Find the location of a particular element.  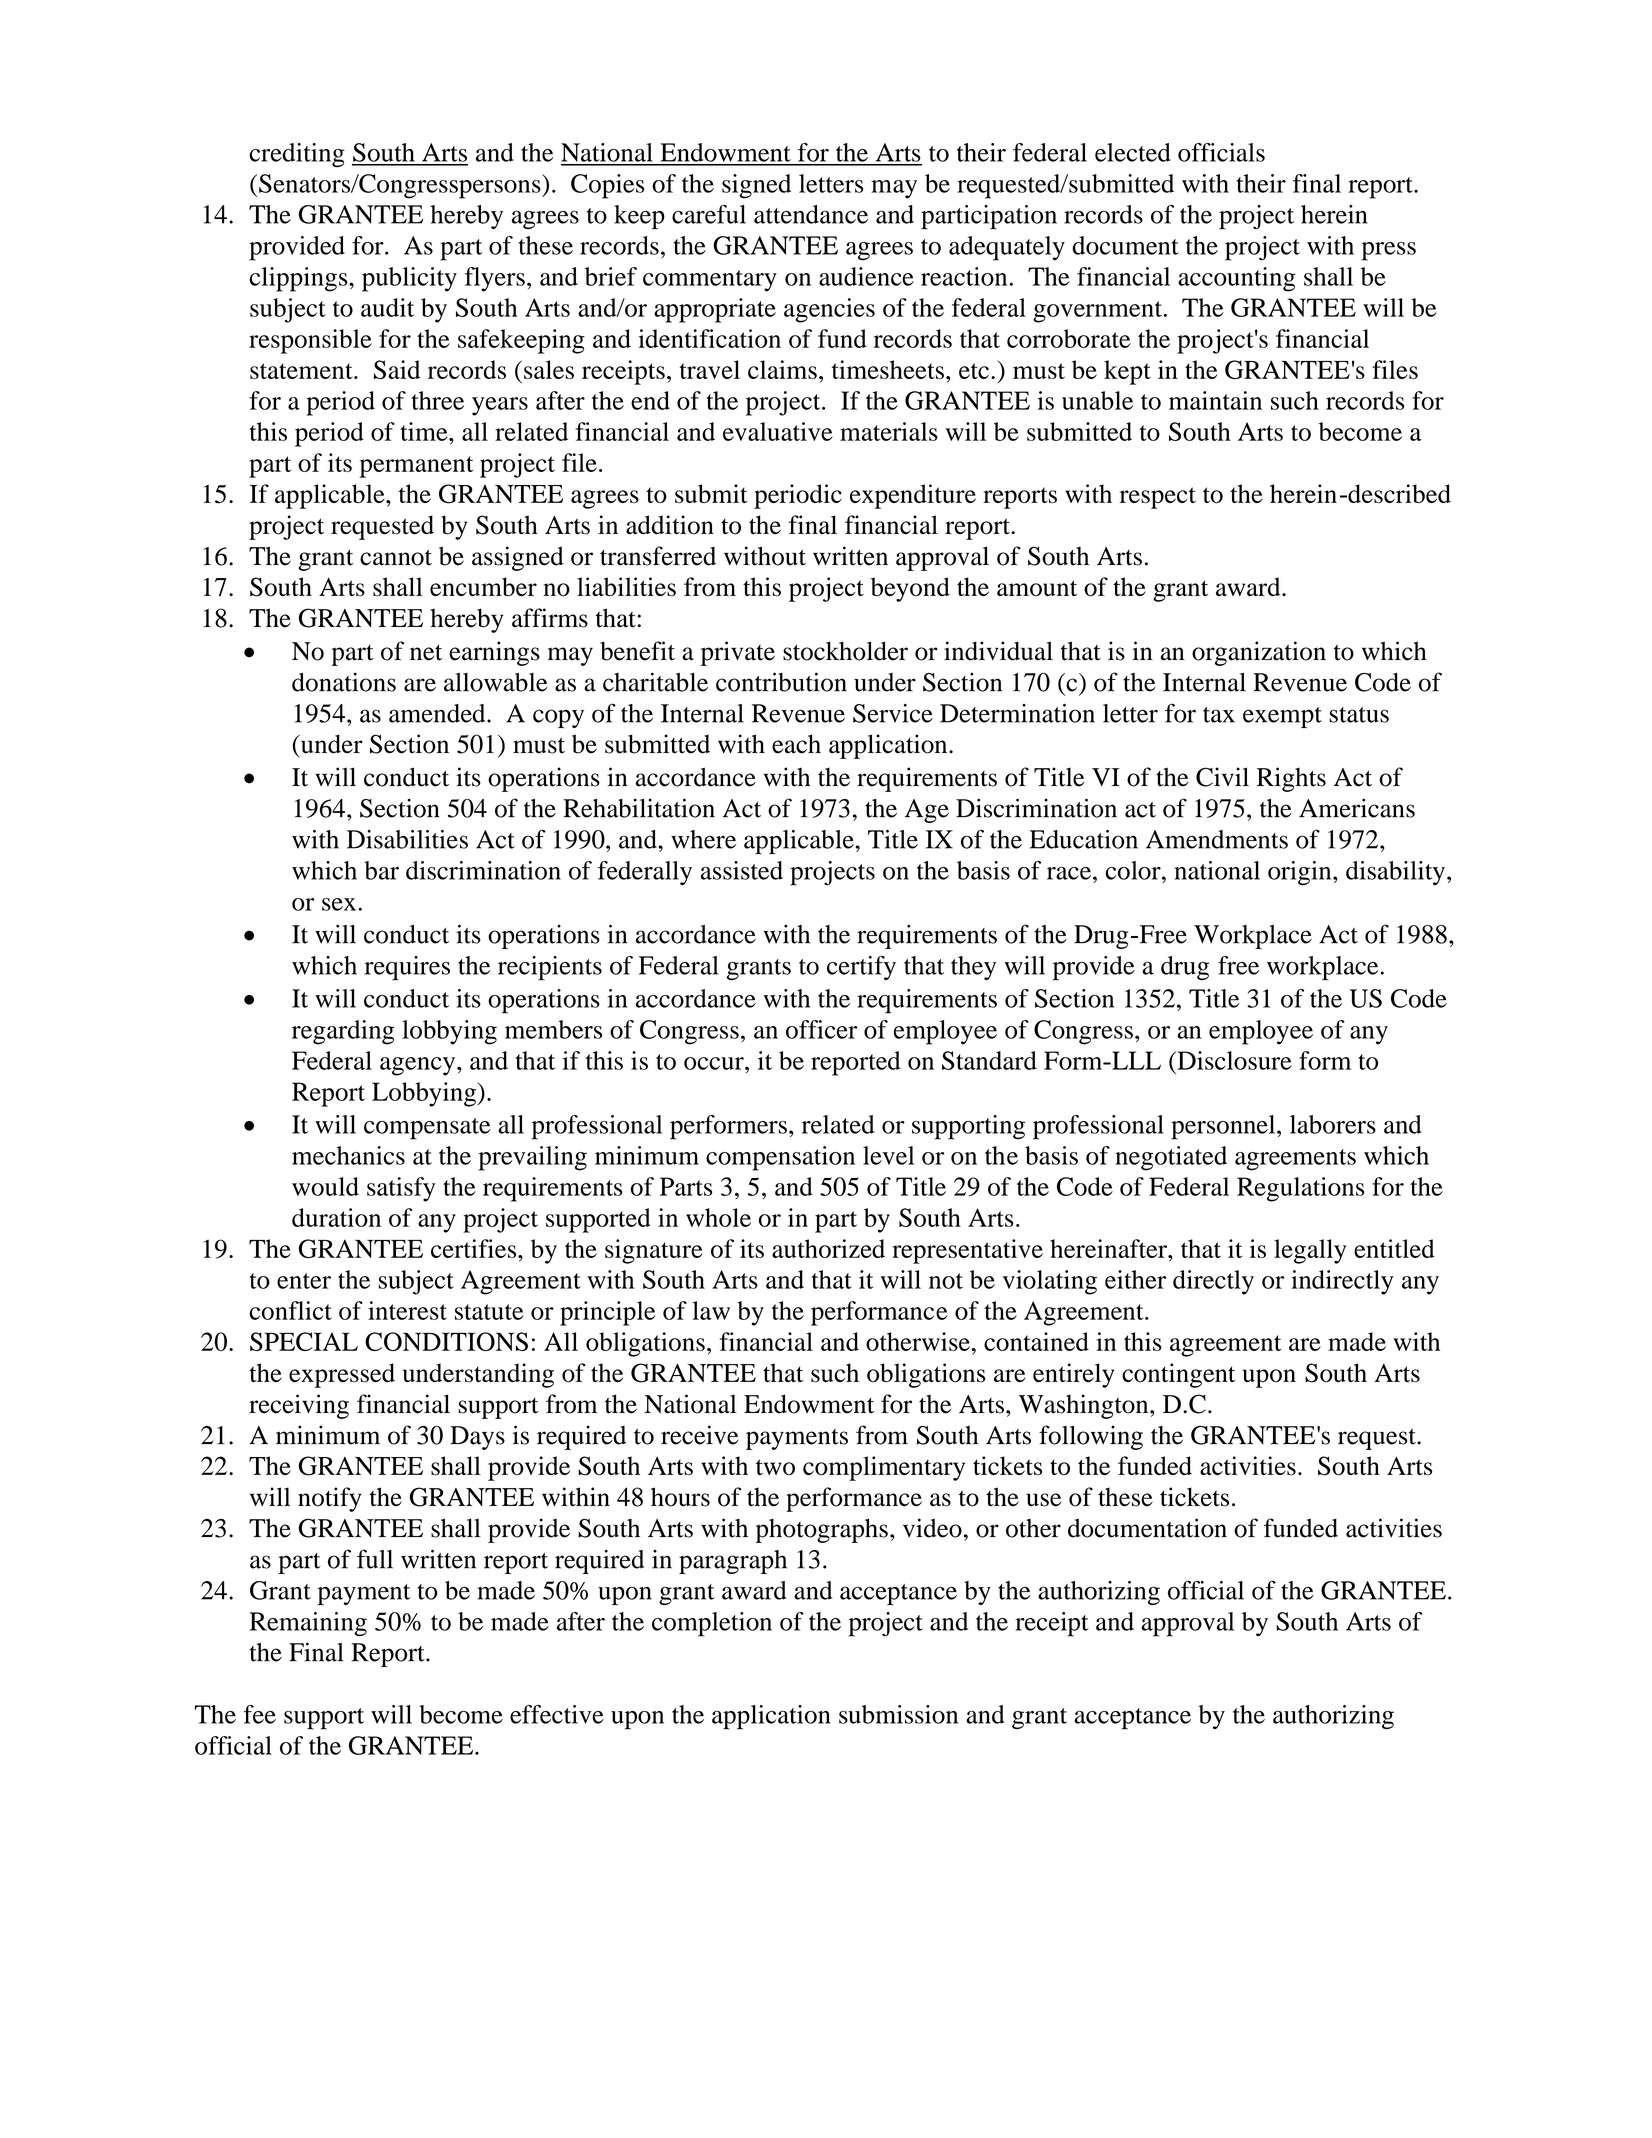

publicity is located at coordinates (409, 279).
